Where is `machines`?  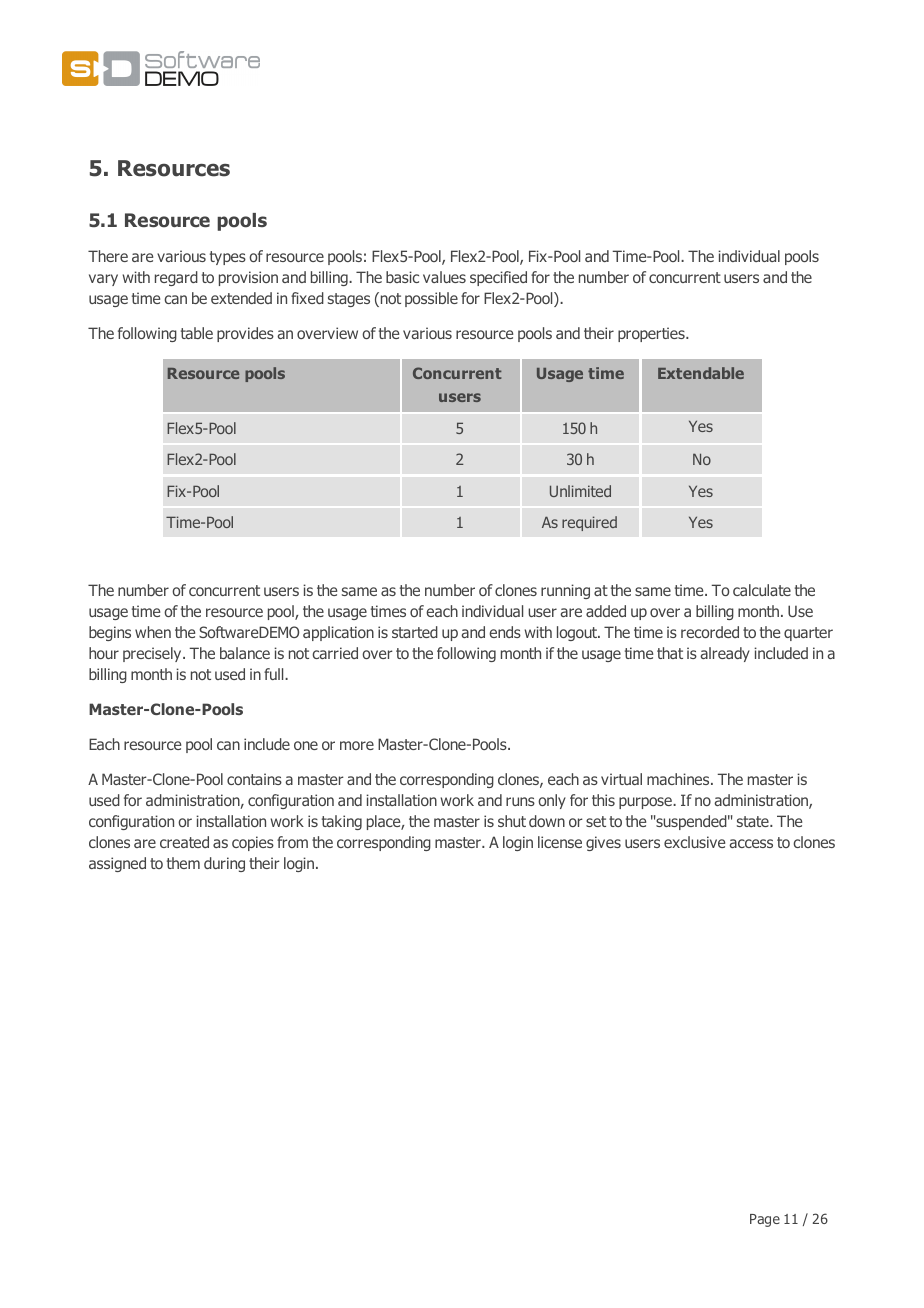 machines is located at coordinates (679, 779).
